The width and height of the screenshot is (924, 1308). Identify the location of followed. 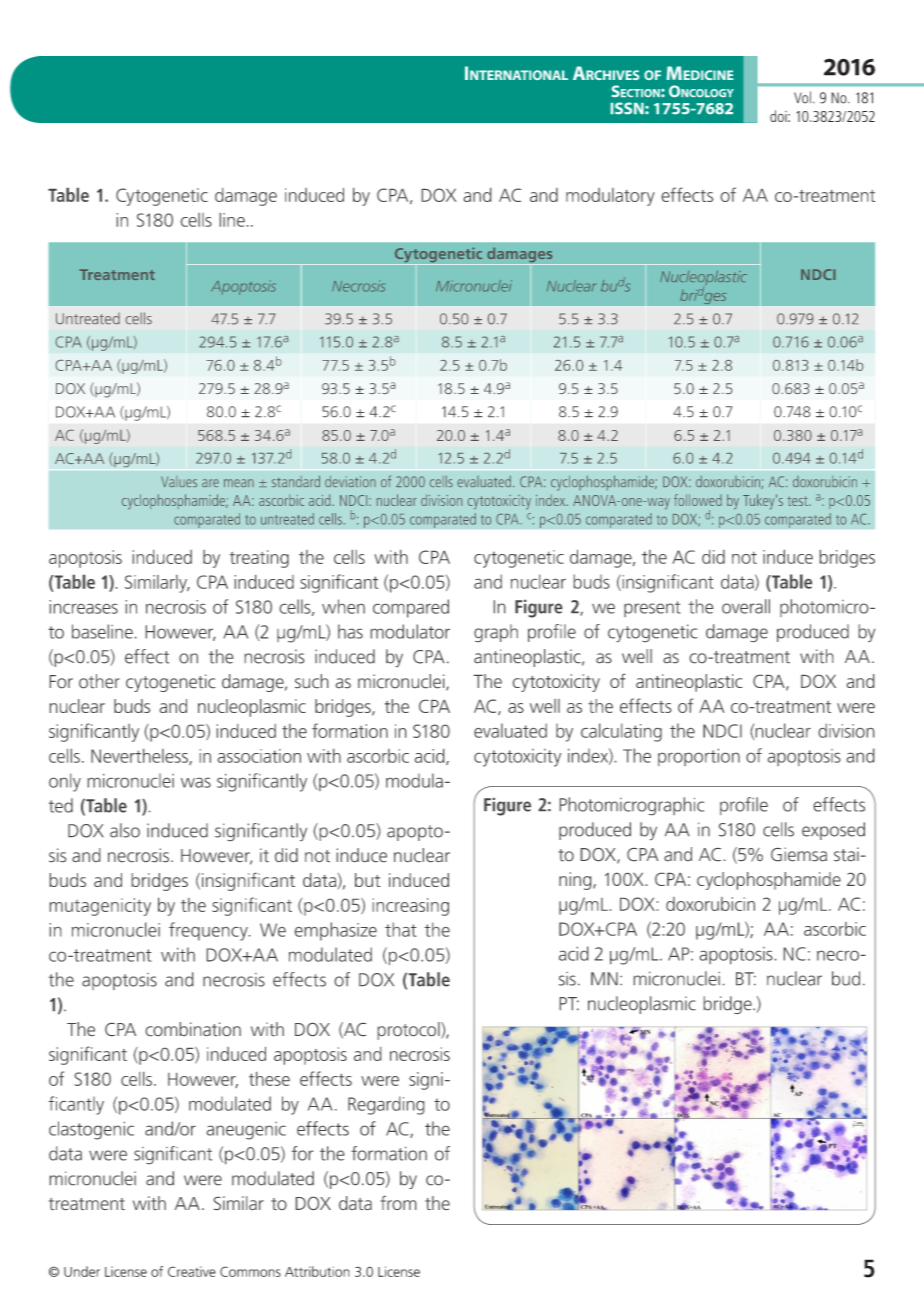
(698, 500).
